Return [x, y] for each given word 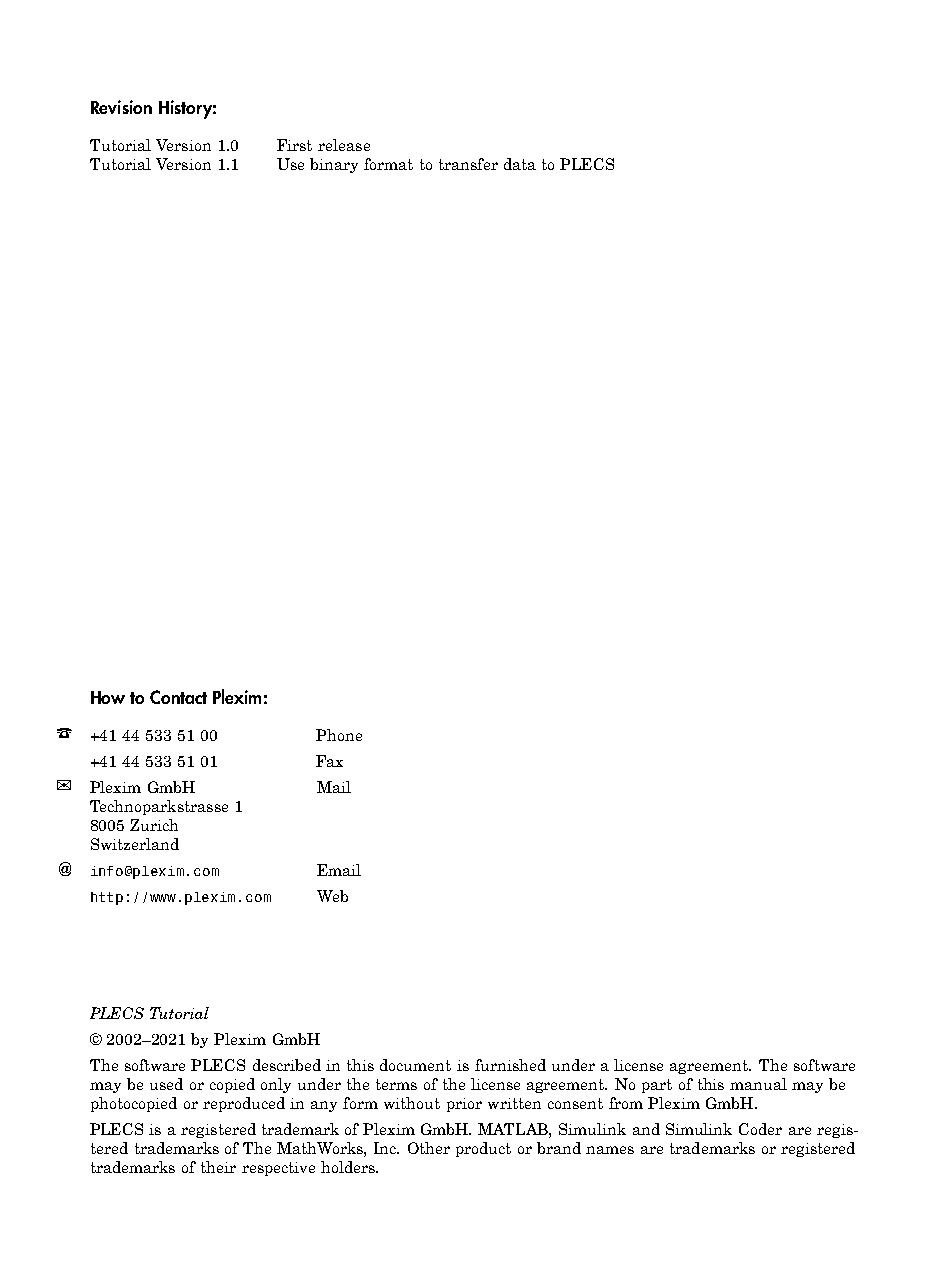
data [520, 164]
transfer [468, 164]
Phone [339, 735]
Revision [121, 107]
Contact [178, 697]
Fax [329, 761]
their [218, 1167]
